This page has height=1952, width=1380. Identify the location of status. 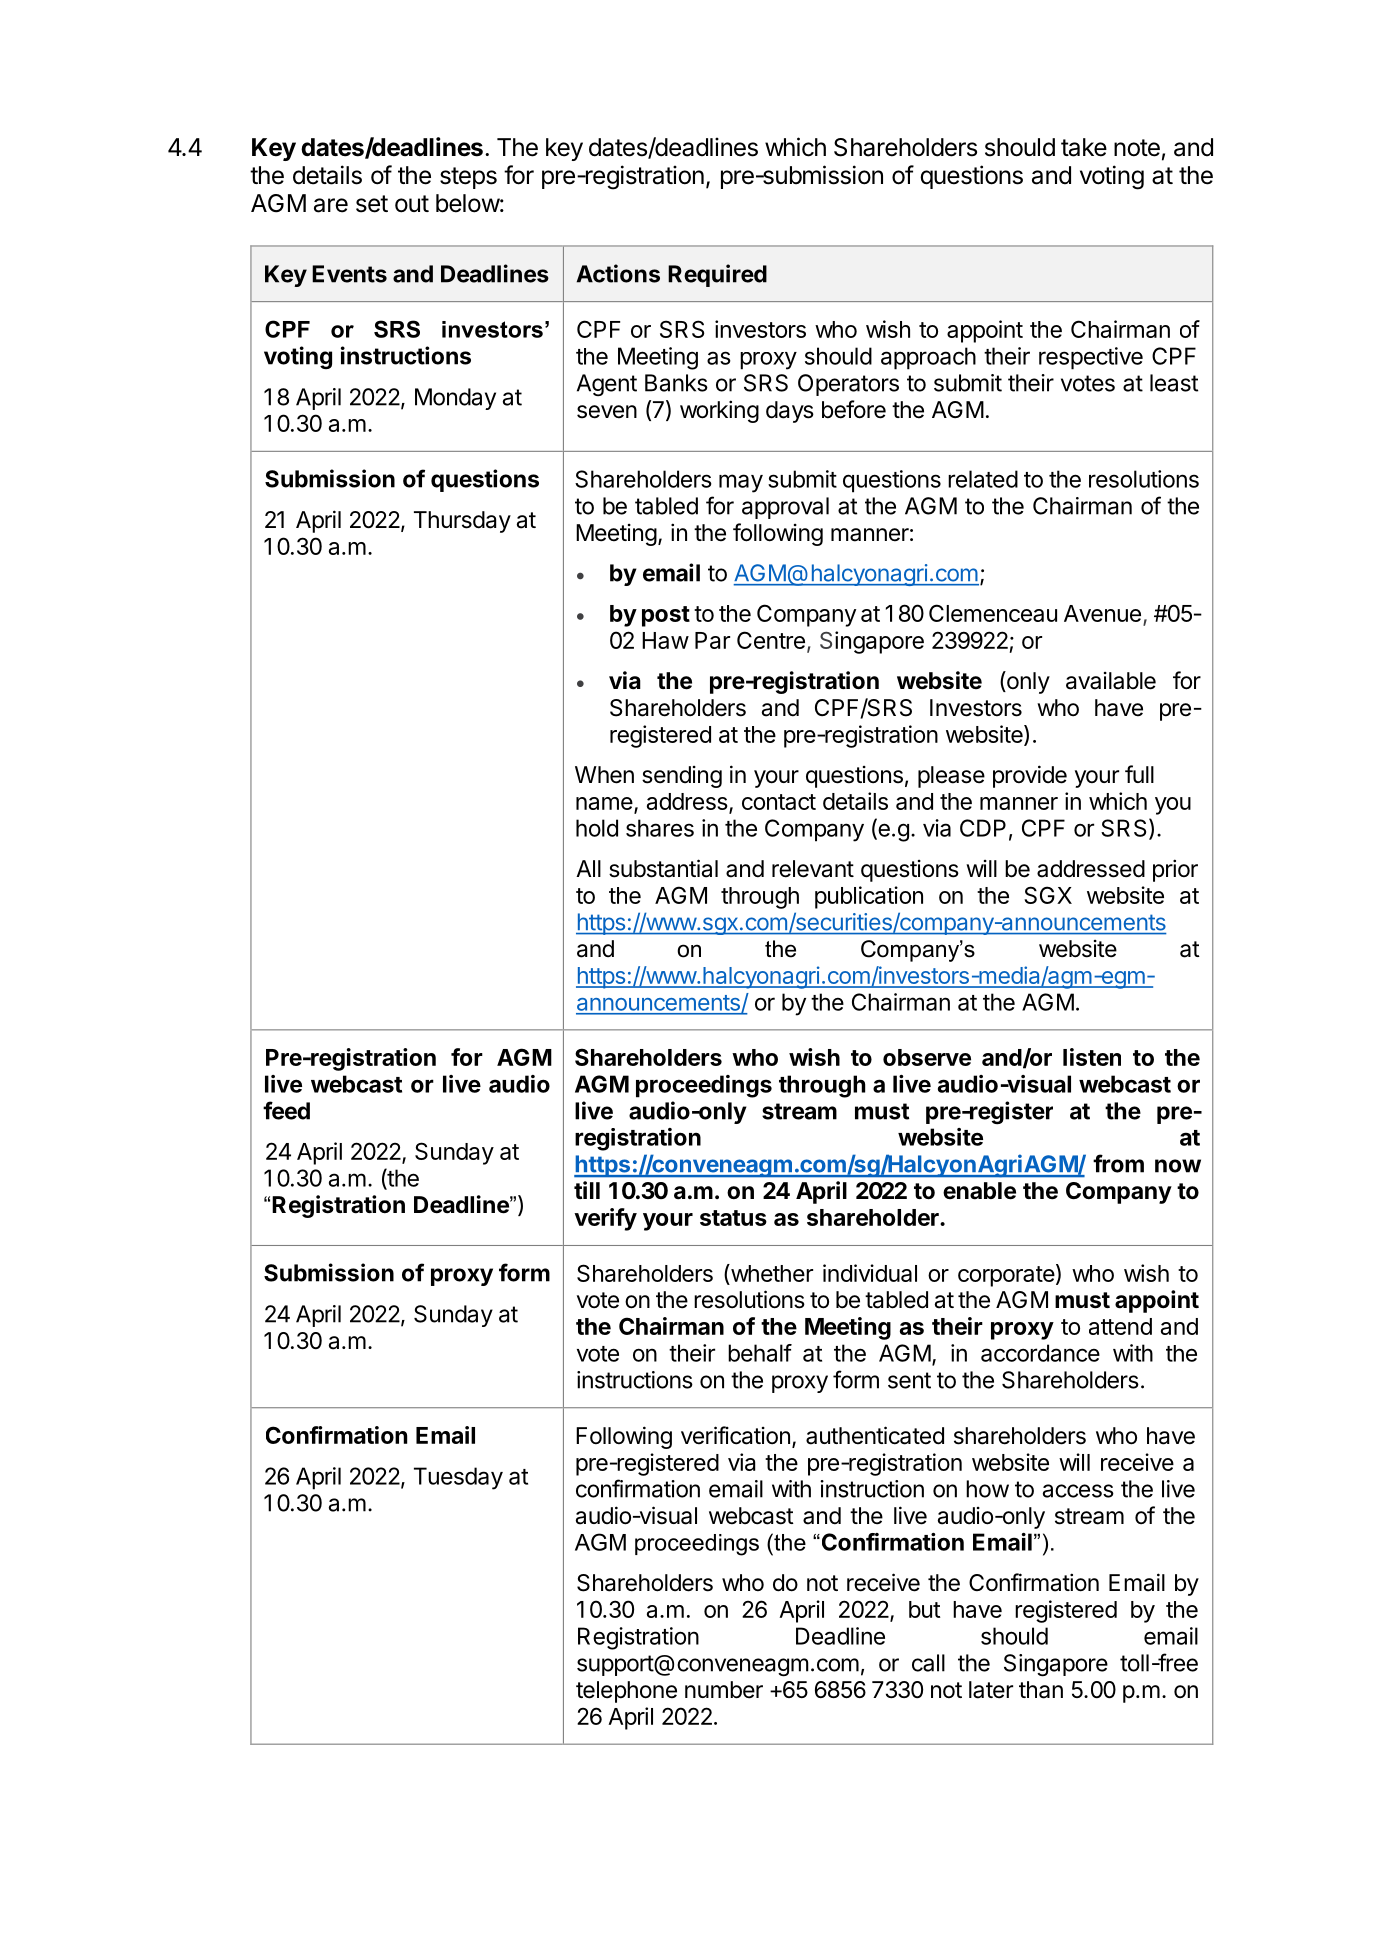
(733, 1218).
